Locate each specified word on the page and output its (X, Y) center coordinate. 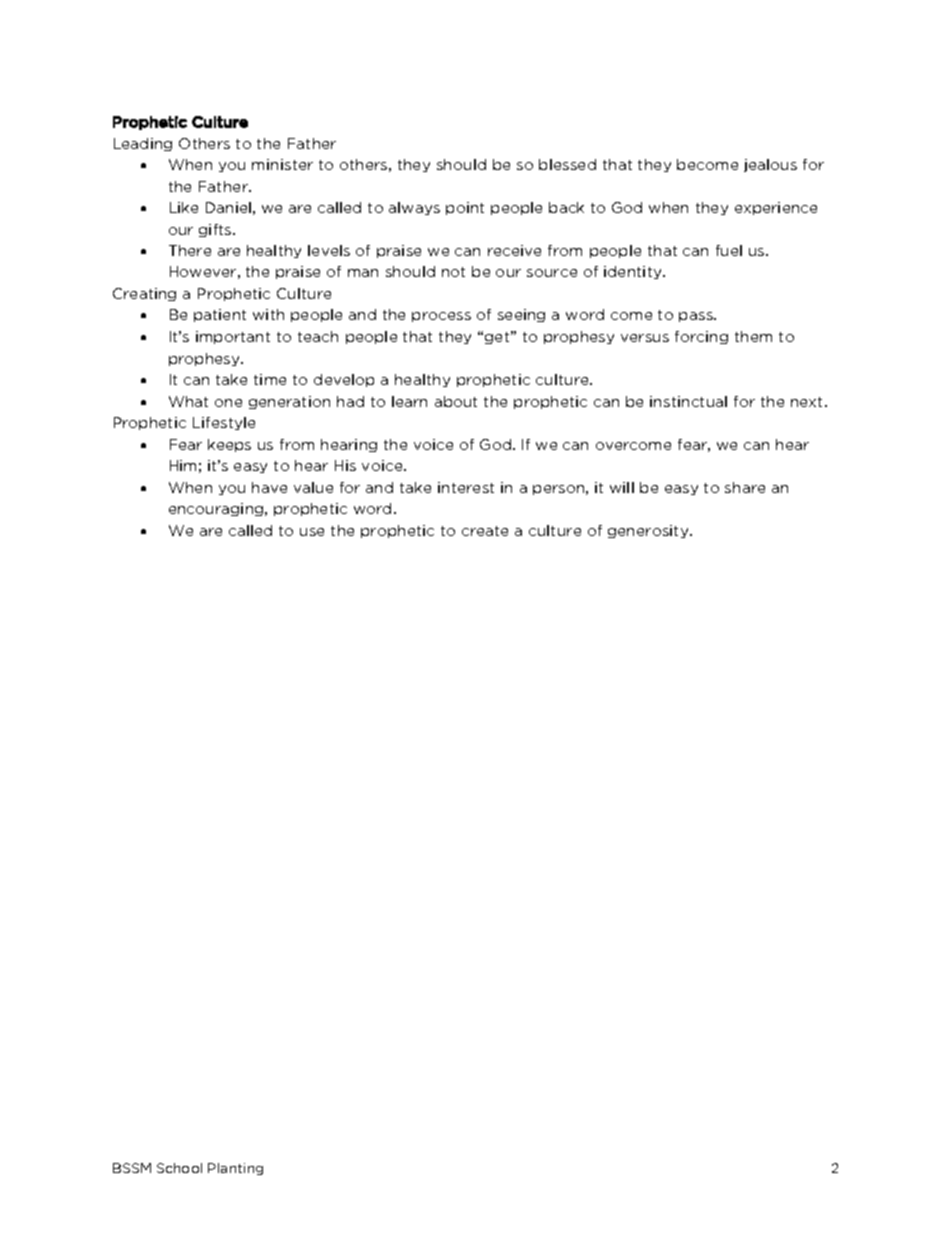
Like (184, 207)
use (312, 532)
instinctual (688, 401)
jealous (770, 165)
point (465, 208)
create (485, 531)
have (269, 487)
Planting (235, 1169)
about (456, 401)
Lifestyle (224, 423)
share (745, 487)
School (179, 1168)
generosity (649, 531)
